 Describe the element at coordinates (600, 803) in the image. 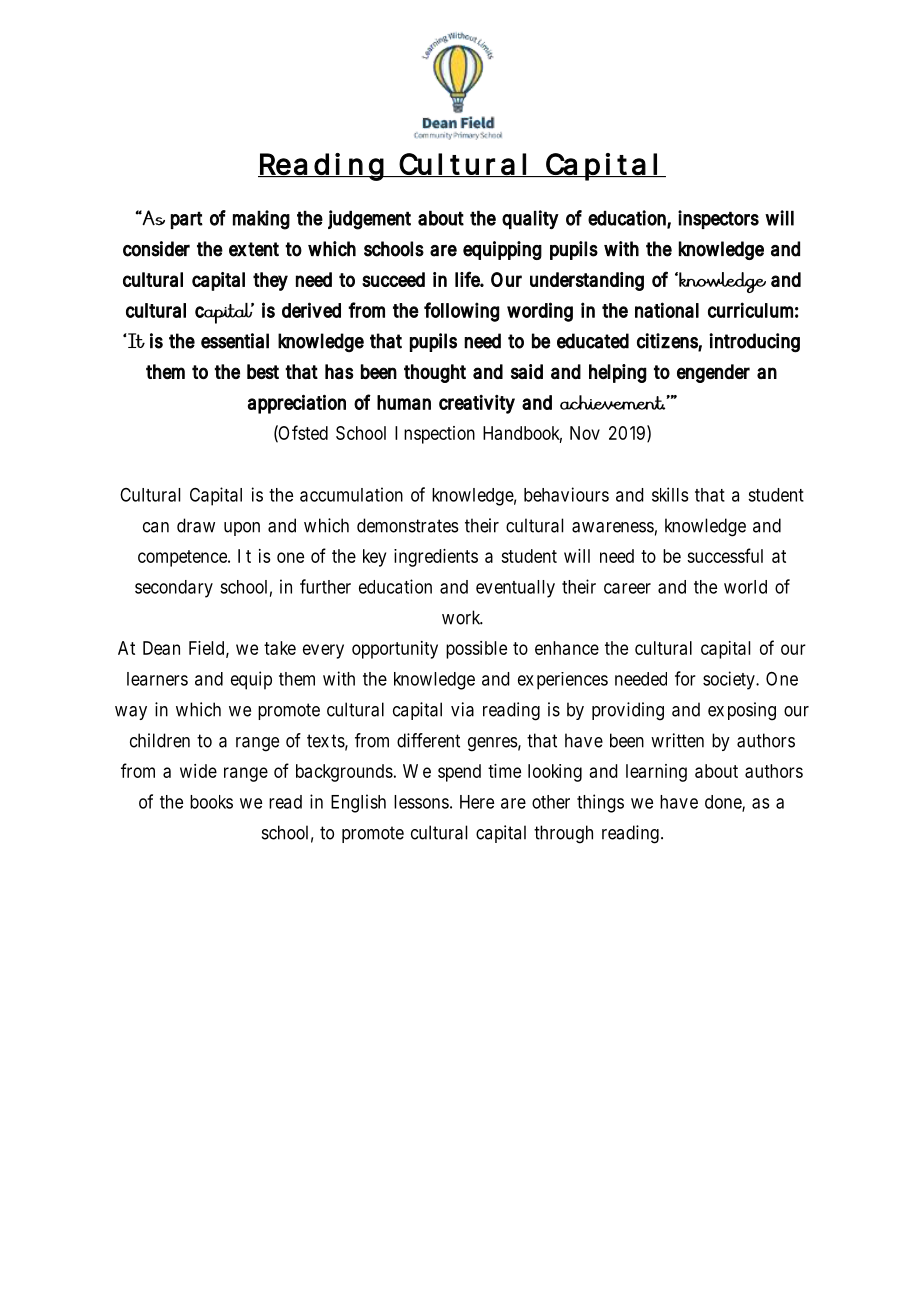

I see `things` at that location.
